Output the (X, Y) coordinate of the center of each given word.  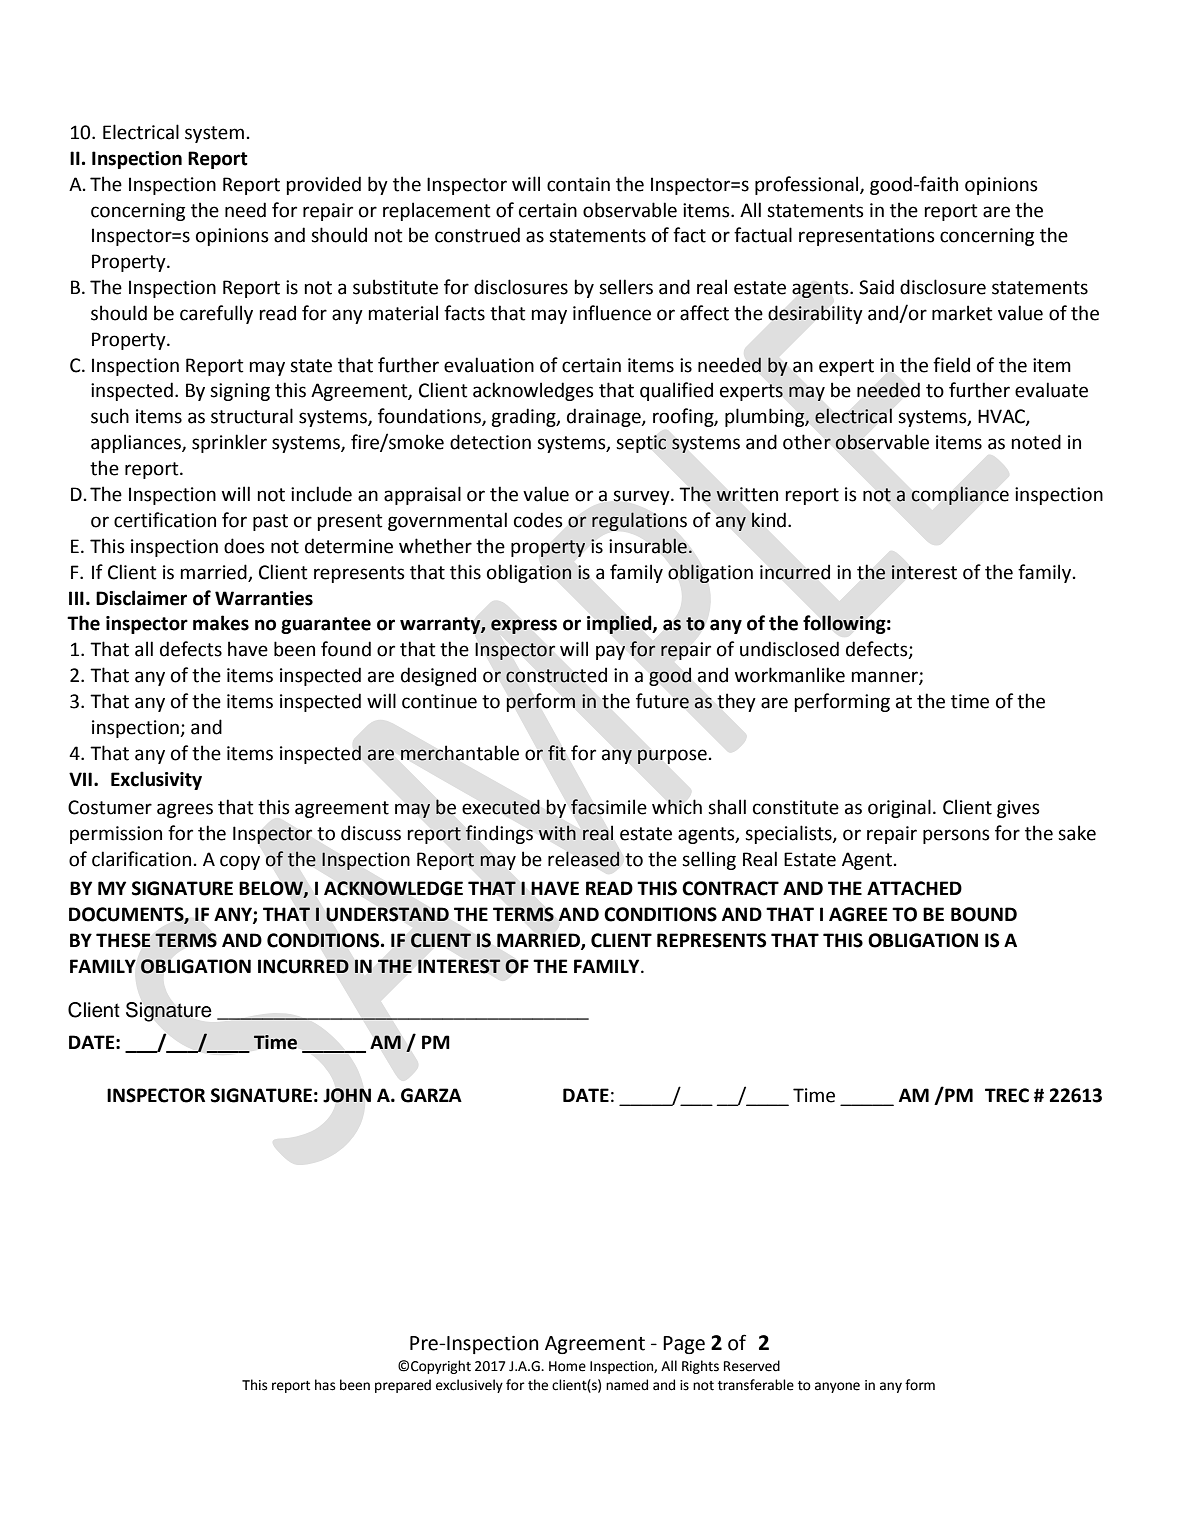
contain (578, 184)
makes (221, 623)
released (583, 859)
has (325, 1385)
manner (885, 678)
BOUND (984, 914)
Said (876, 287)
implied (620, 624)
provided (323, 185)
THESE (123, 940)
